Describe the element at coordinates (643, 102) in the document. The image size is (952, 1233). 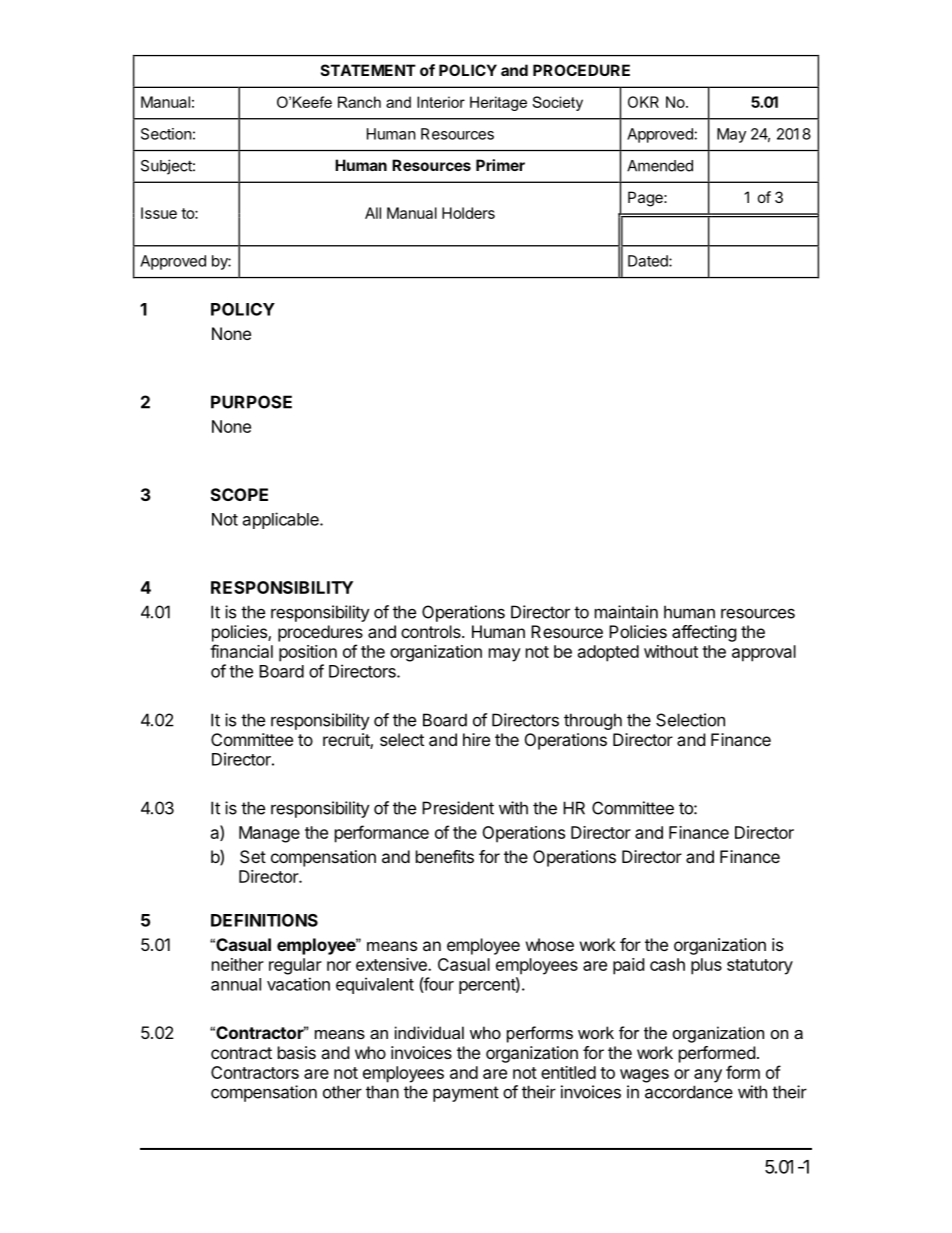
I see `OKR` at that location.
